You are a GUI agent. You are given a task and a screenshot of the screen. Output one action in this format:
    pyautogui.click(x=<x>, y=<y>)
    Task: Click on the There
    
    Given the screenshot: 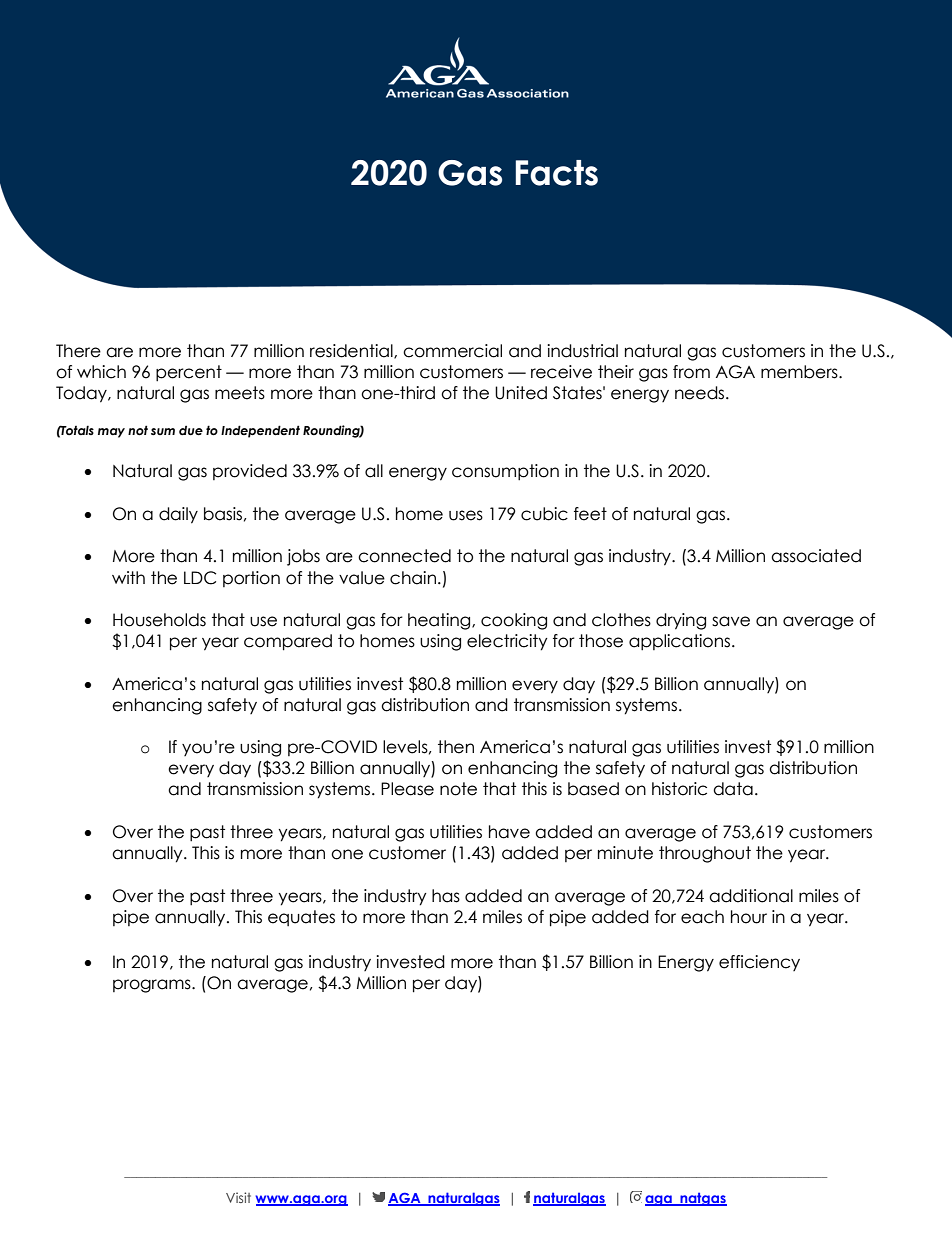 What is the action you would take?
    pyautogui.click(x=78, y=351)
